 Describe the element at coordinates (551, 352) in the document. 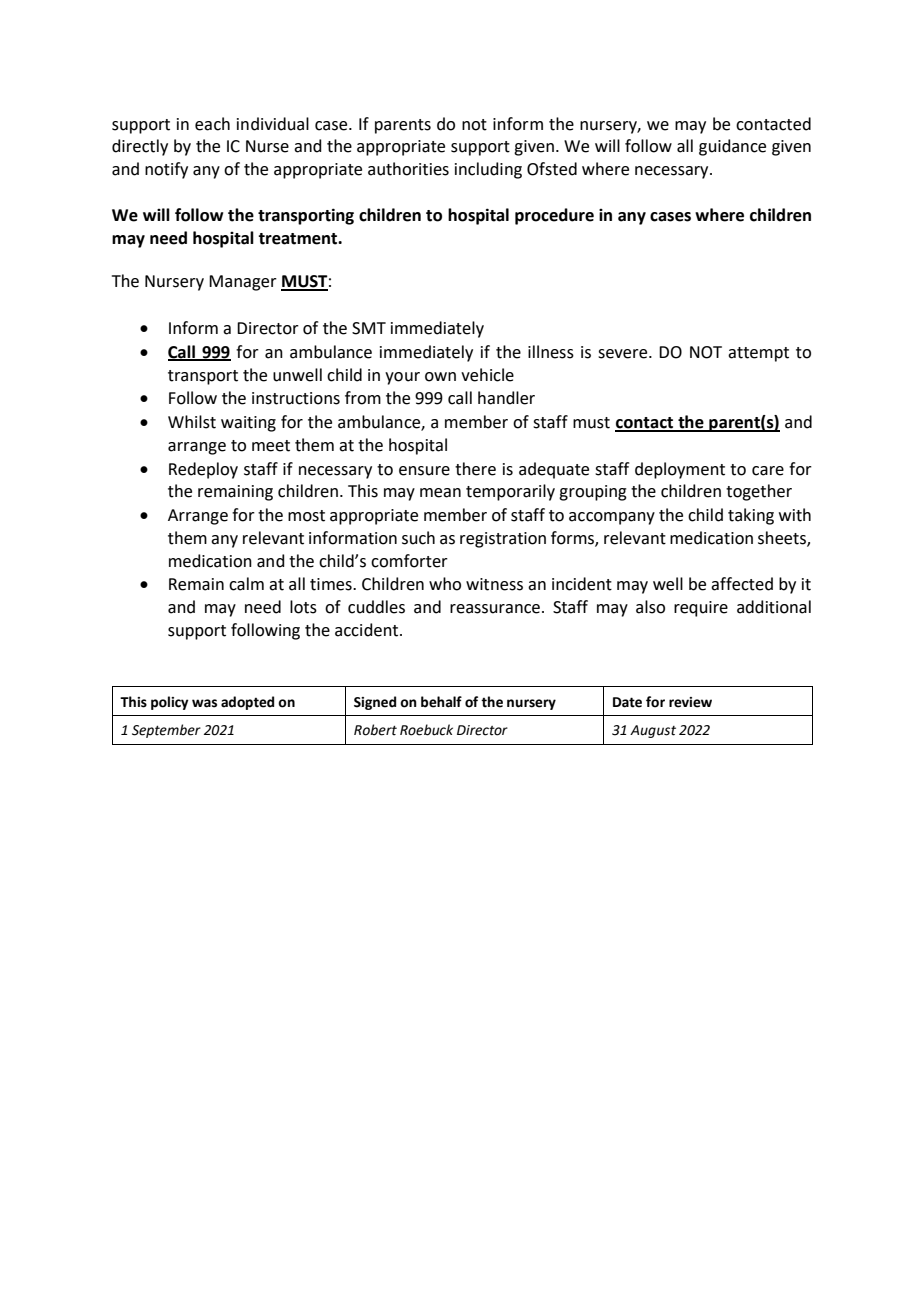

I see `illness` at that location.
